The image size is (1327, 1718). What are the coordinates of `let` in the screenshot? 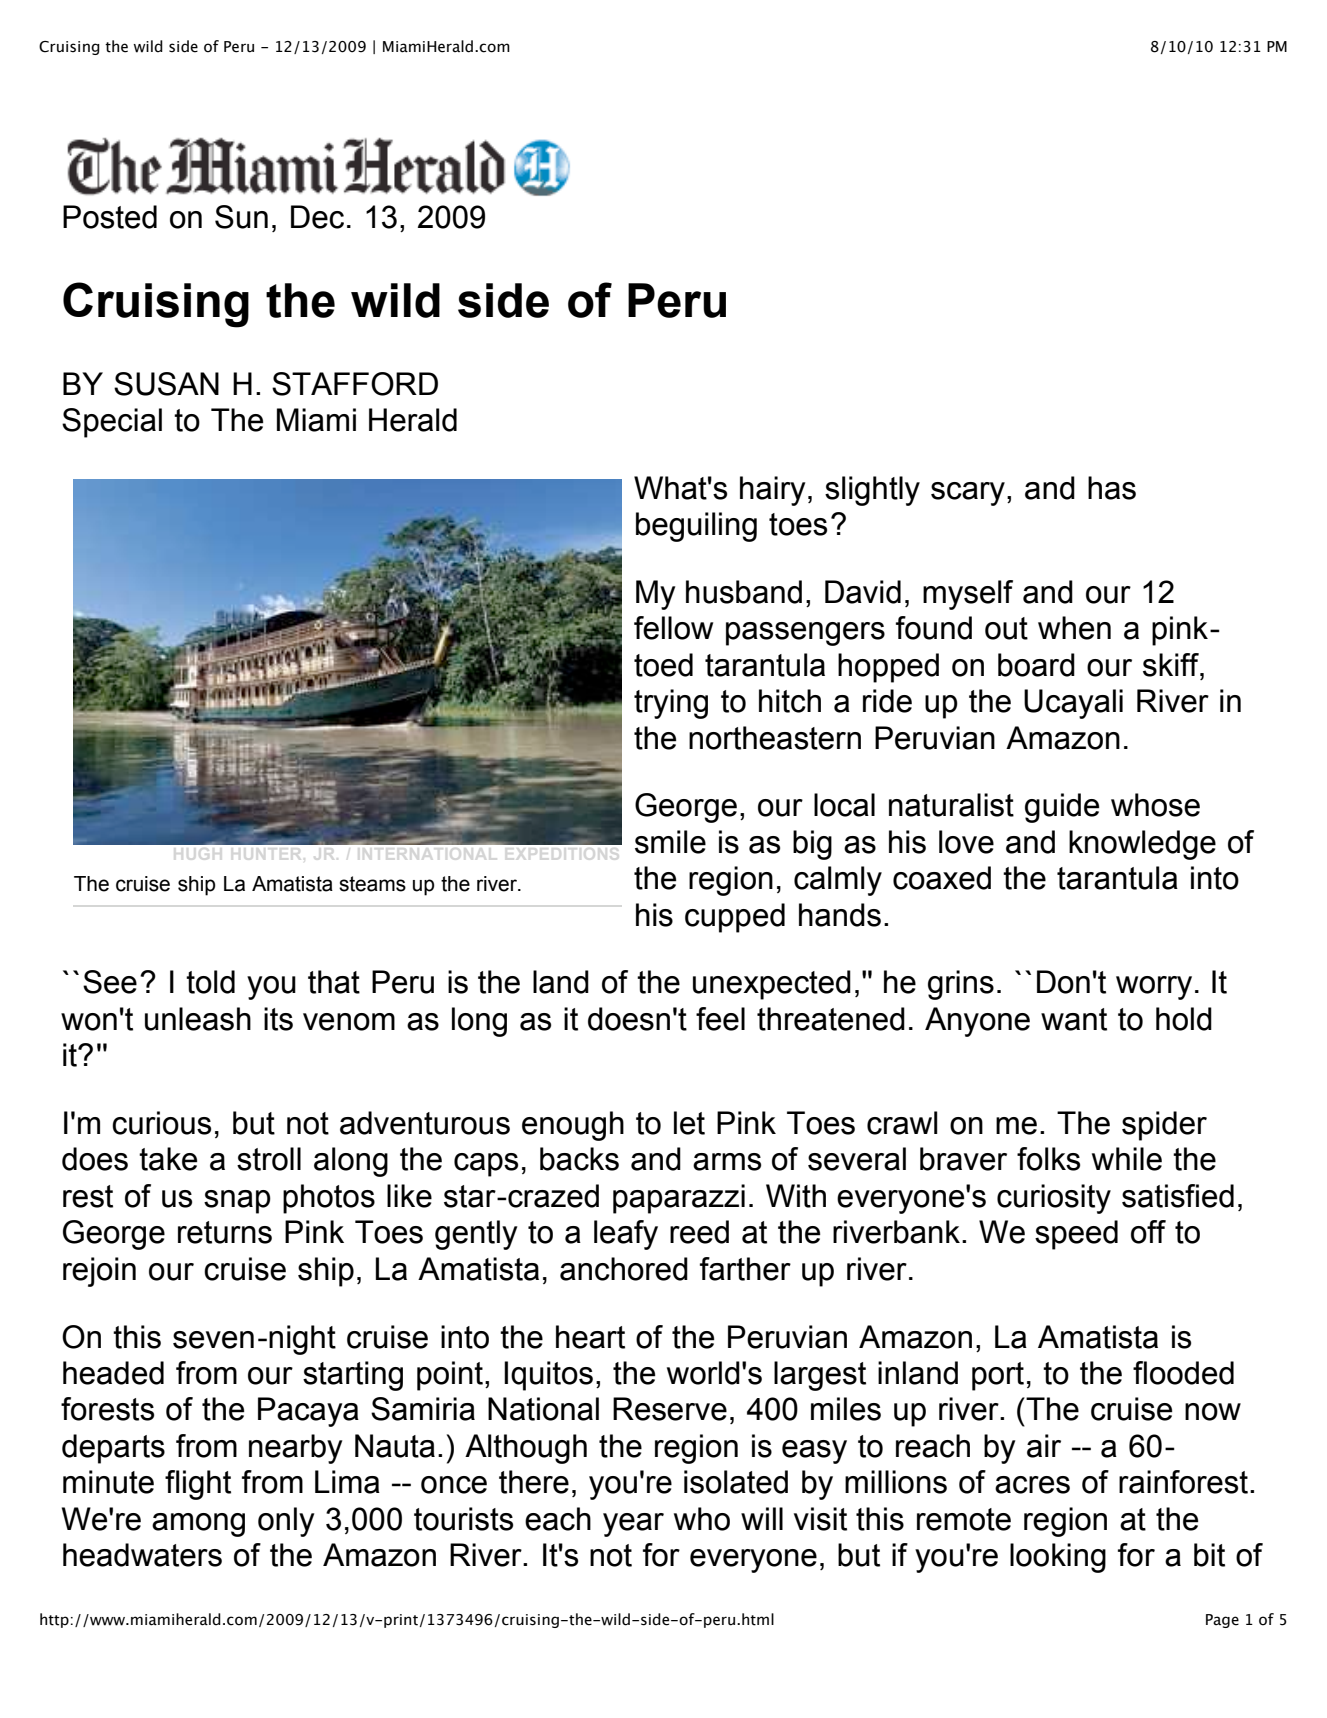 It's located at (689, 1123).
